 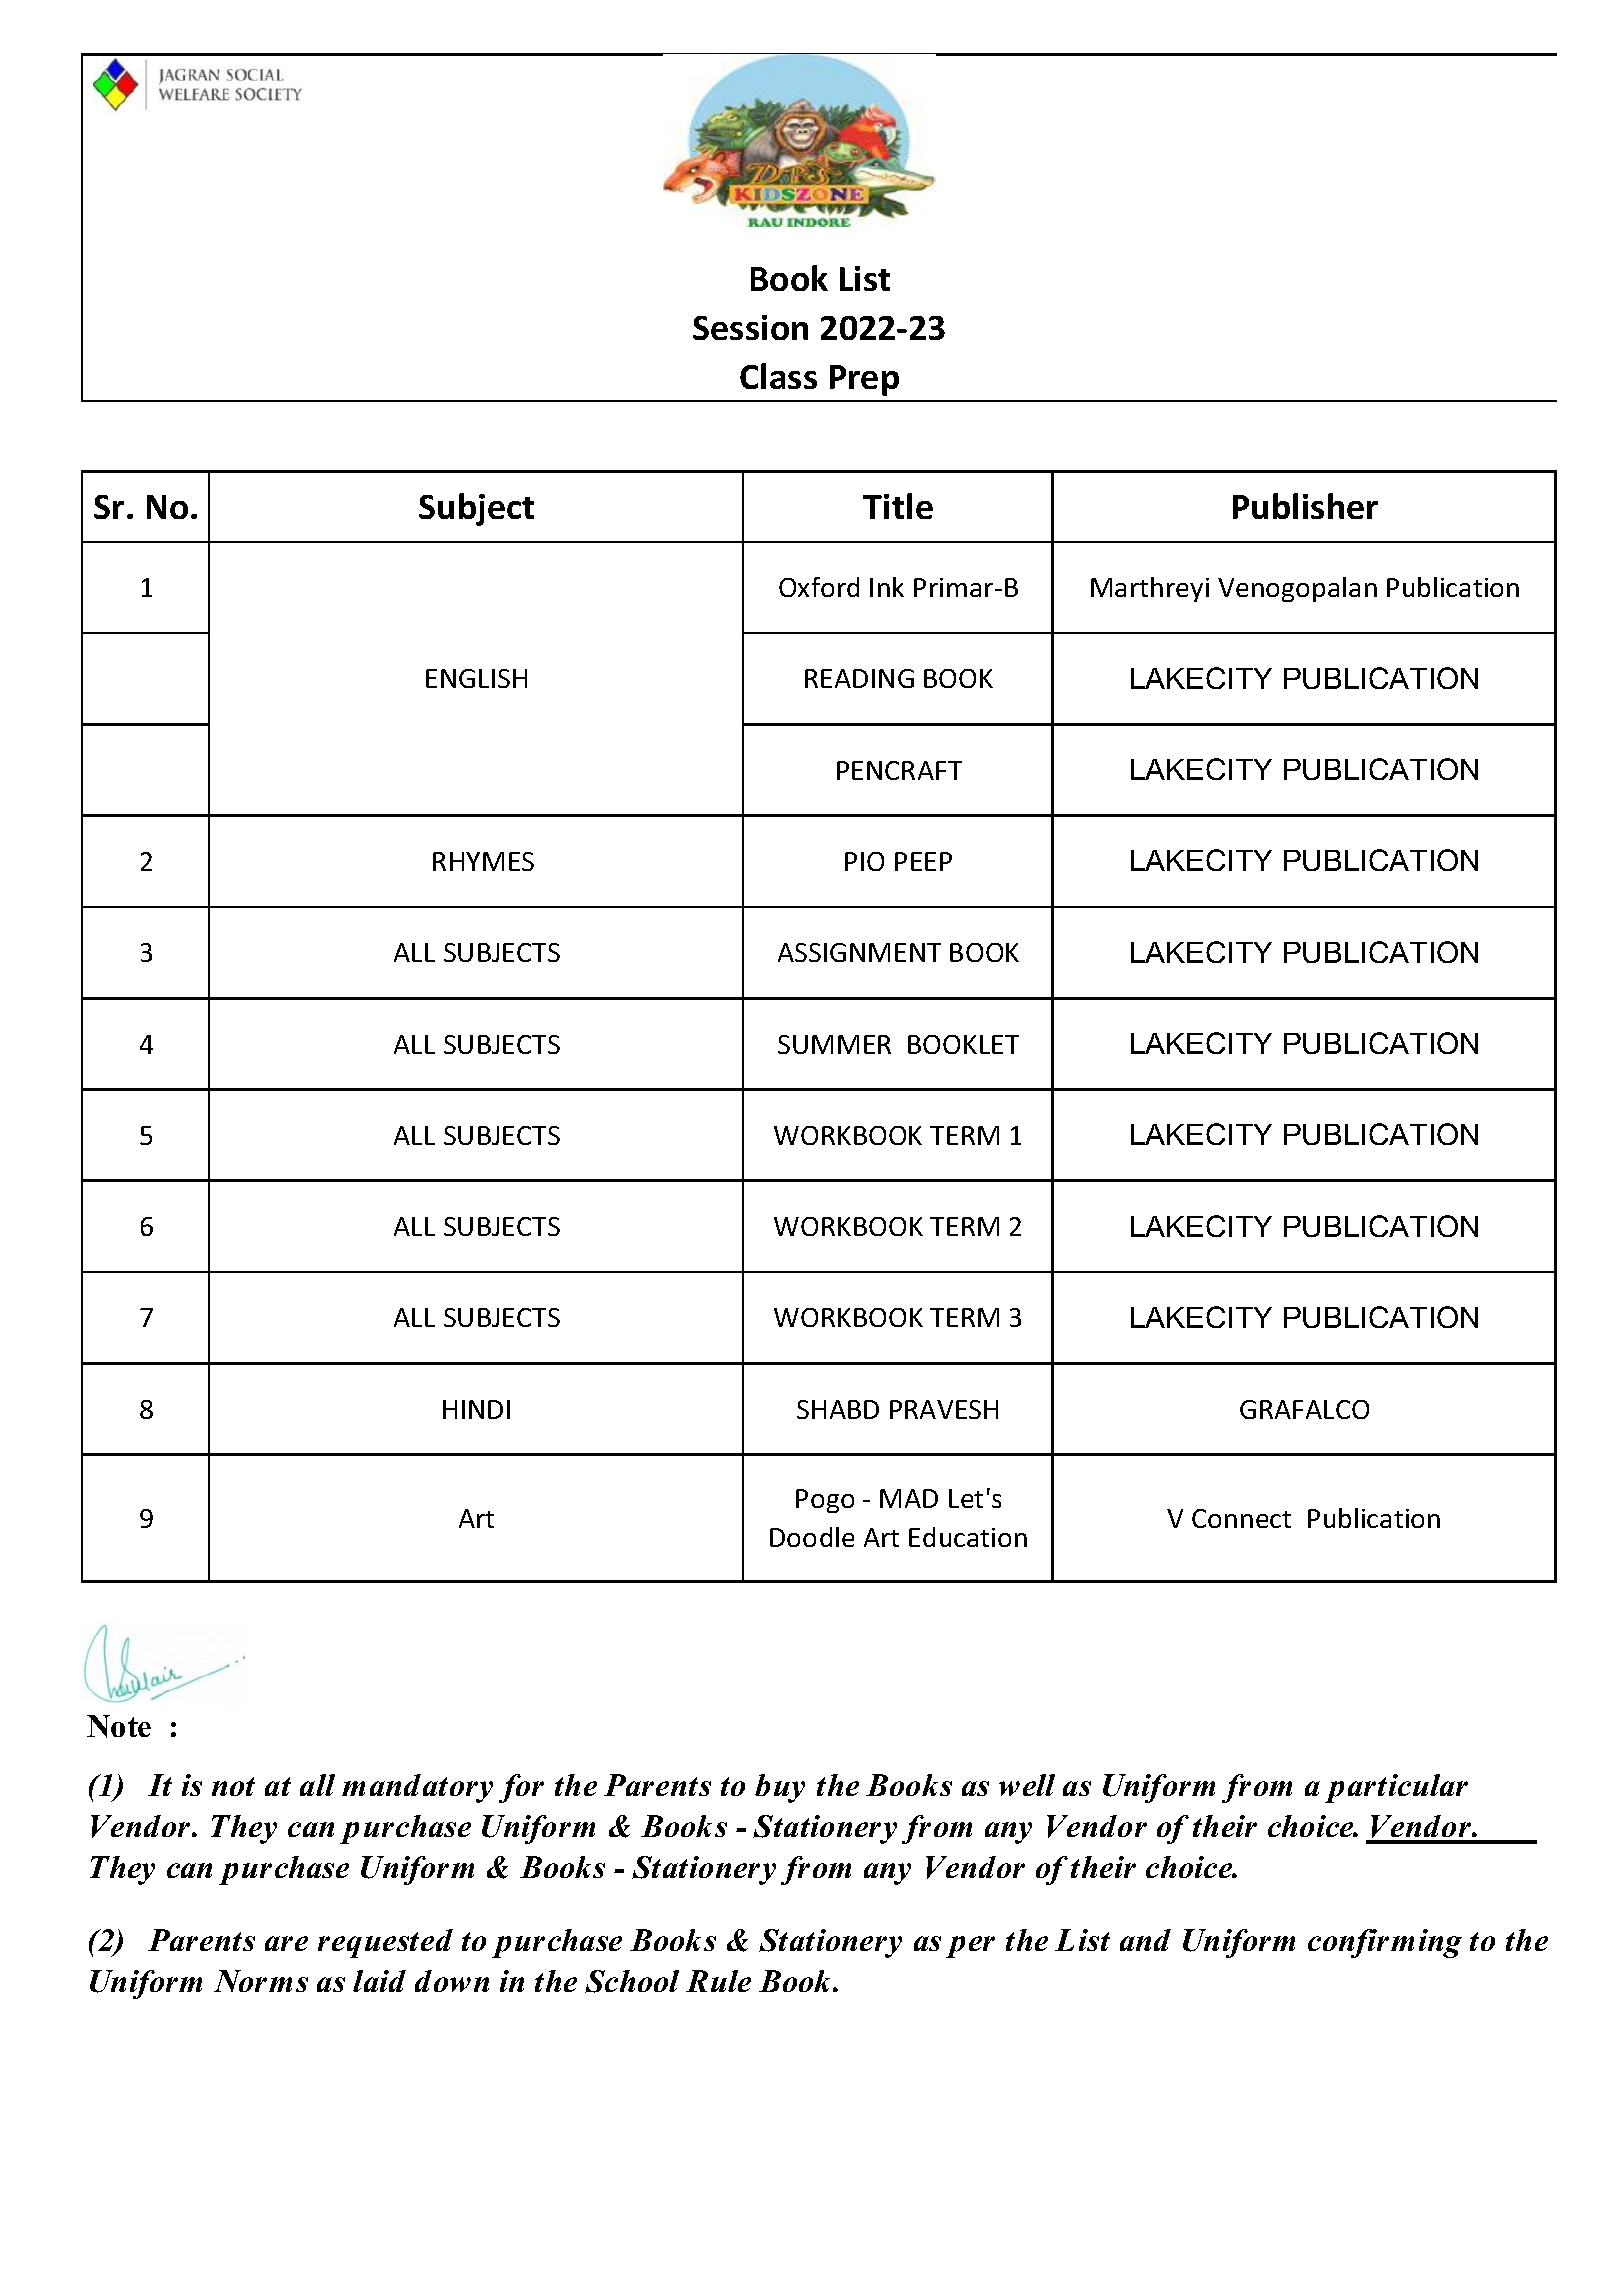 What do you see at coordinates (119, 1726) in the page?
I see `Note` at bounding box center [119, 1726].
